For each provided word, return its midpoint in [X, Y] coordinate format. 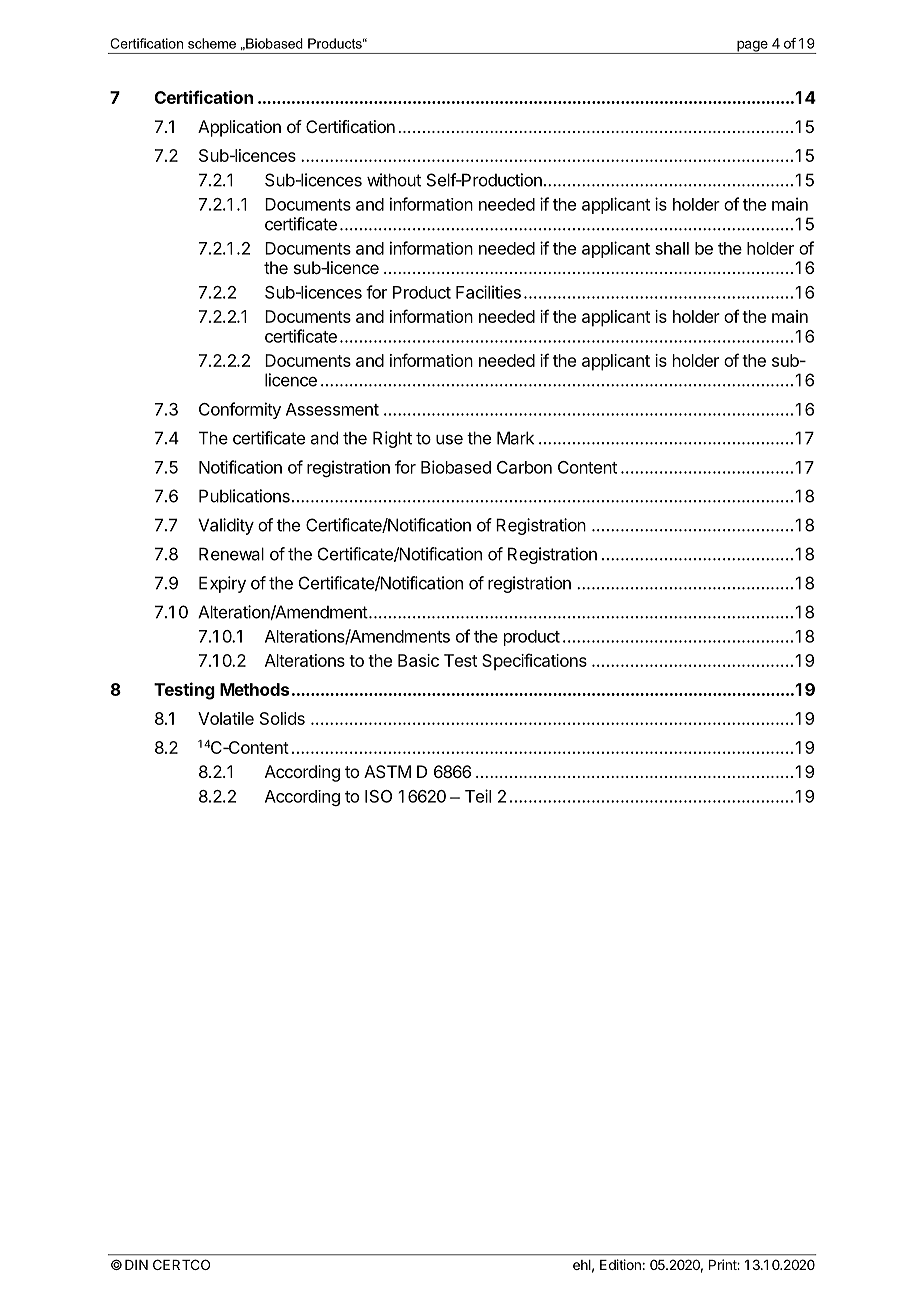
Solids [282, 718]
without [394, 180]
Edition [620, 1264]
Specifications [534, 662]
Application [239, 128]
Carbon [524, 467]
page [752, 47]
